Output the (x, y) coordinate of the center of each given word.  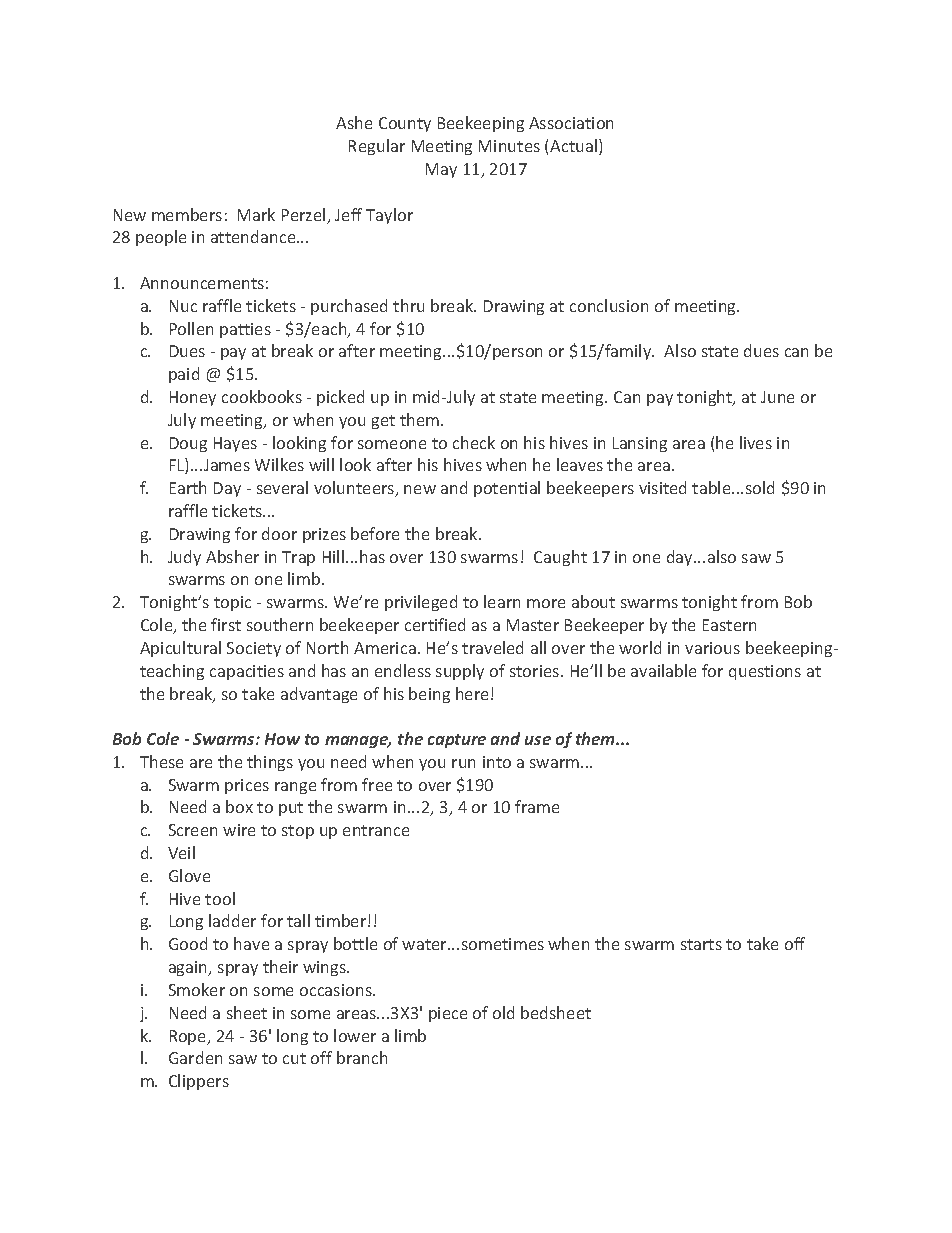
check (474, 442)
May (441, 170)
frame (537, 806)
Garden (195, 1057)
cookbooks (262, 396)
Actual (575, 147)
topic (232, 603)
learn (502, 601)
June (777, 397)
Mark (256, 214)
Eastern (729, 625)
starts (701, 944)
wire (239, 830)
